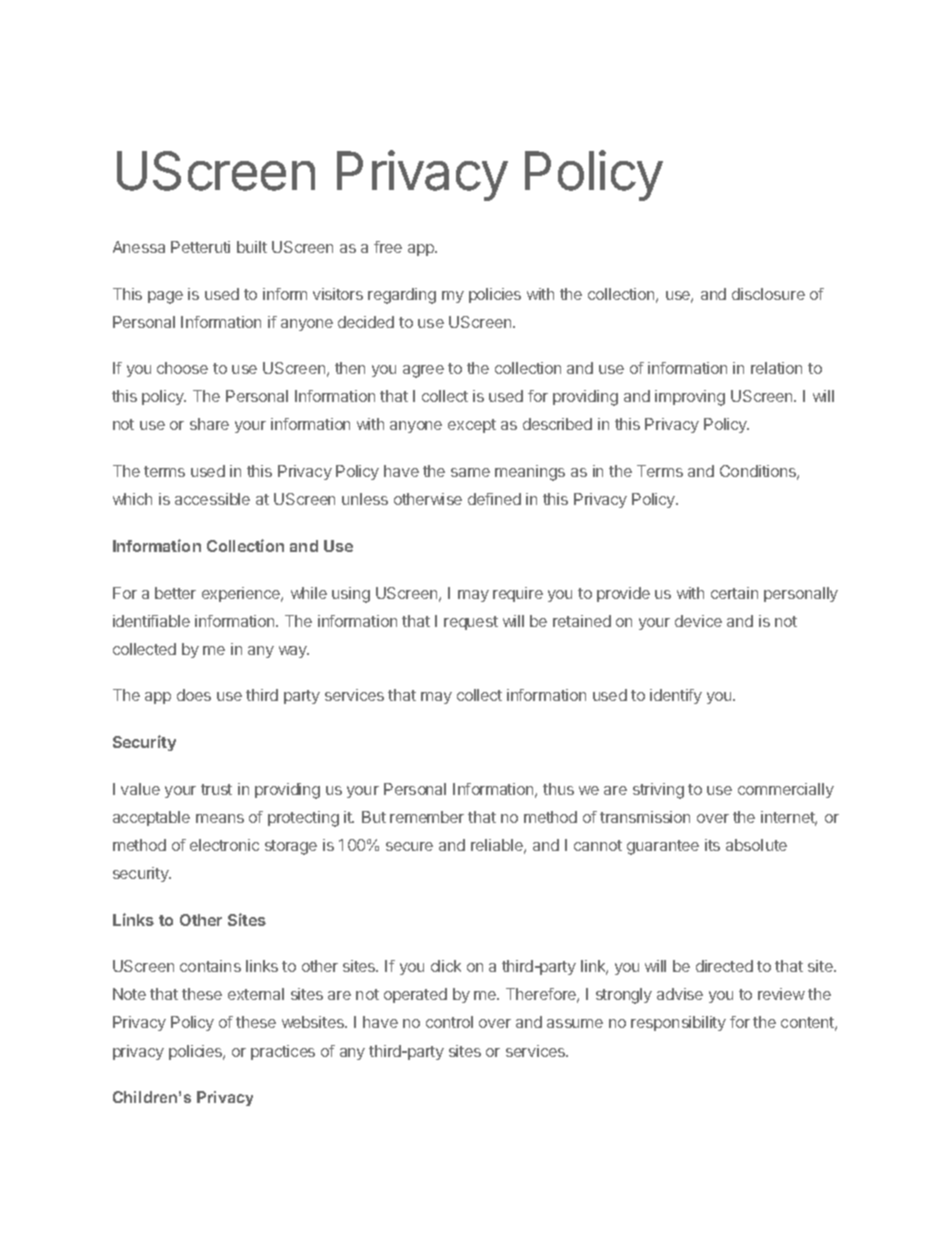  What do you see at coordinates (252, 247) in the image?
I see `built` at bounding box center [252, 247].
